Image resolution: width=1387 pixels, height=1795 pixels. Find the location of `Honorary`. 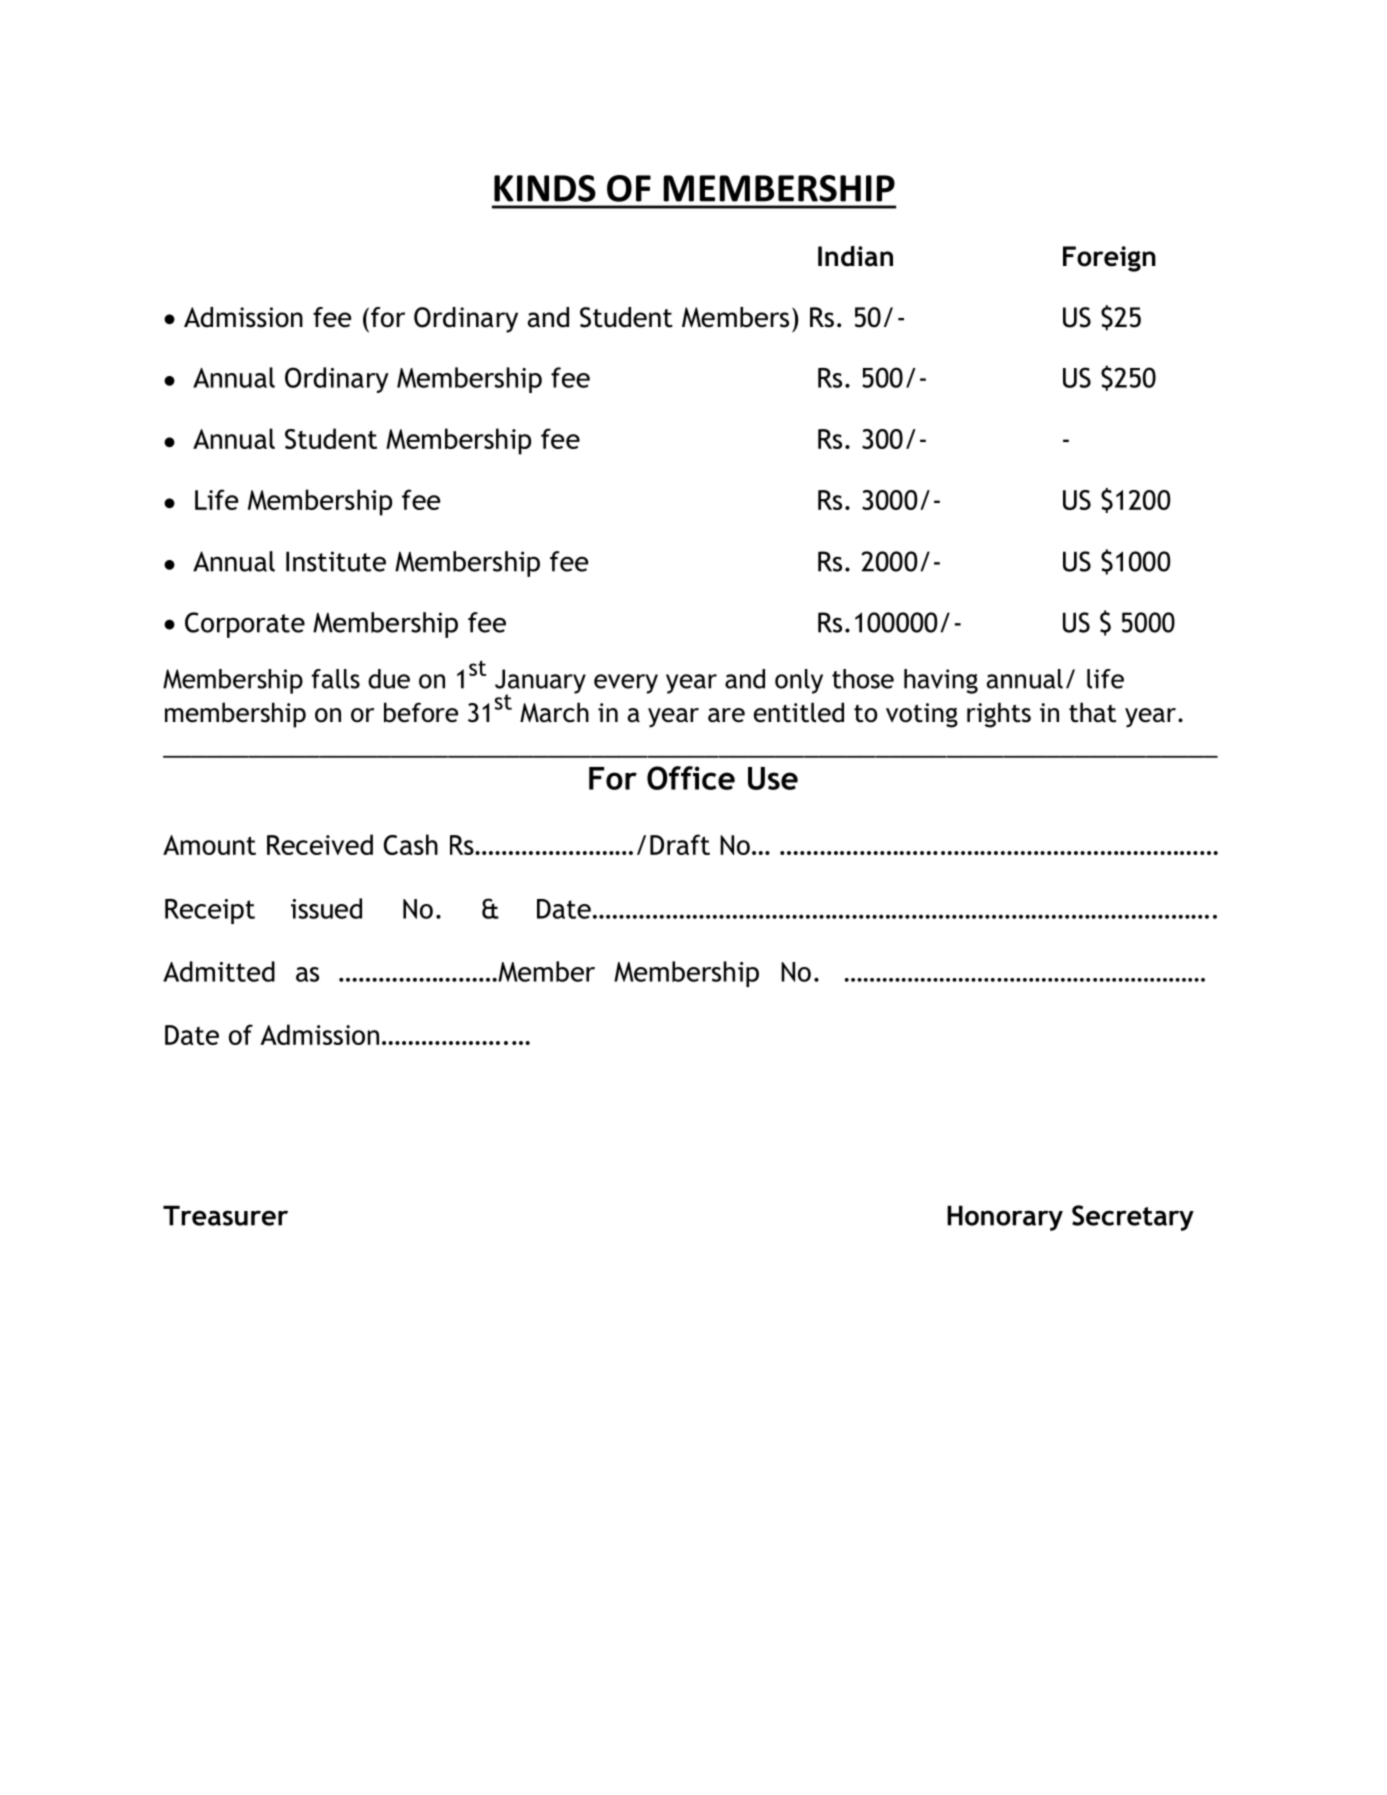

Honorary is located at coordinates (1005, 1218).
